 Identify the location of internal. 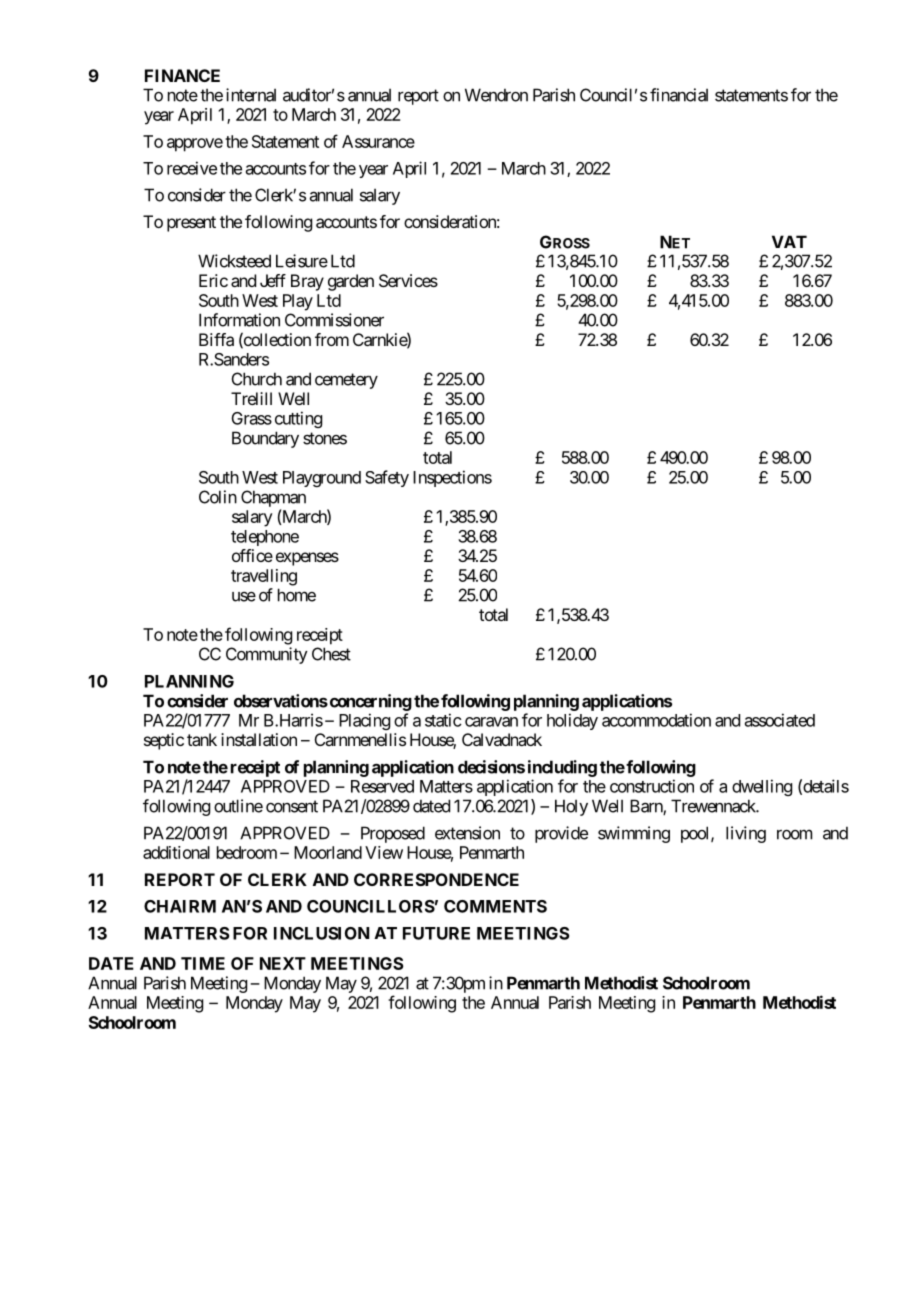
(251, 95).
